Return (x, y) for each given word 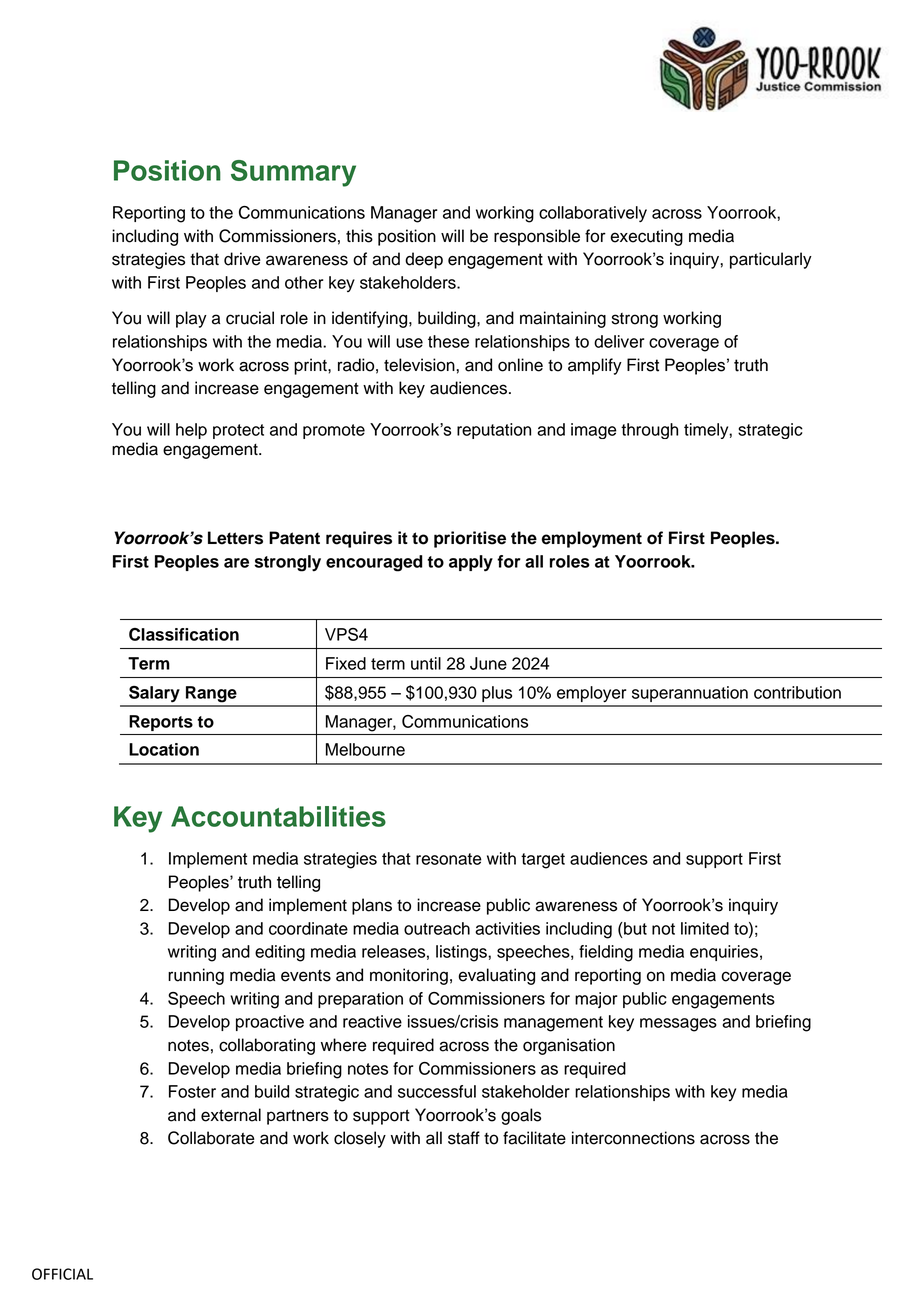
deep (424, 260)
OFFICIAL (62, 1274)
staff (464, 1138)
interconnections (633, 1138)
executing (646, 237)
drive (242, 259)
